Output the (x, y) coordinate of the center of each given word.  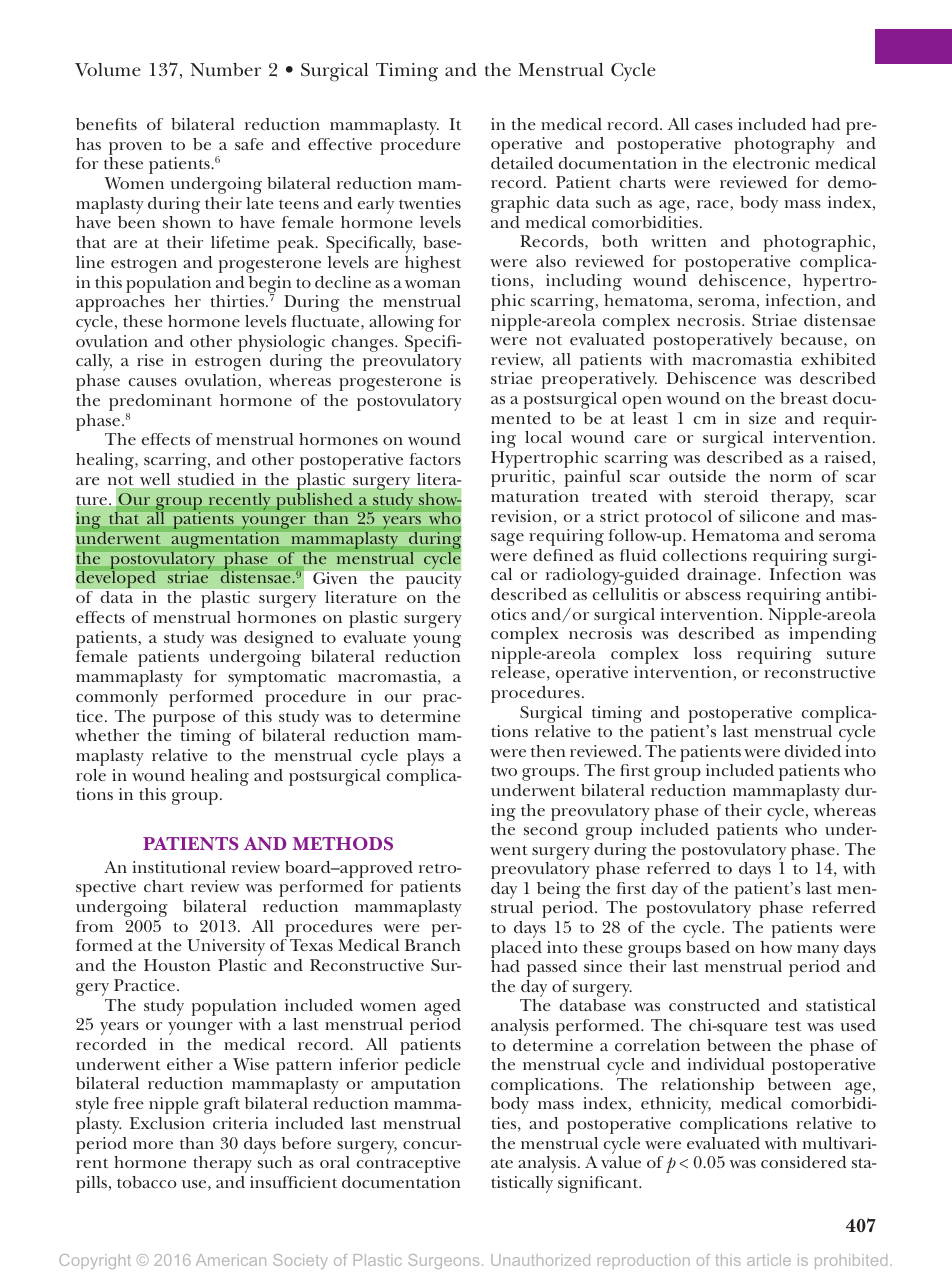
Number (225, 70)
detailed (522, 163)
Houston (177, 965)
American (231, 1260)
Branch (433, 945)
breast (804, 398)
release (518, 672)
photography (784, 145)
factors (435, 459)
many (818, 953)
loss (708, 653)
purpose (184, 720)
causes (152, 382)
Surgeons (443, 1261)
